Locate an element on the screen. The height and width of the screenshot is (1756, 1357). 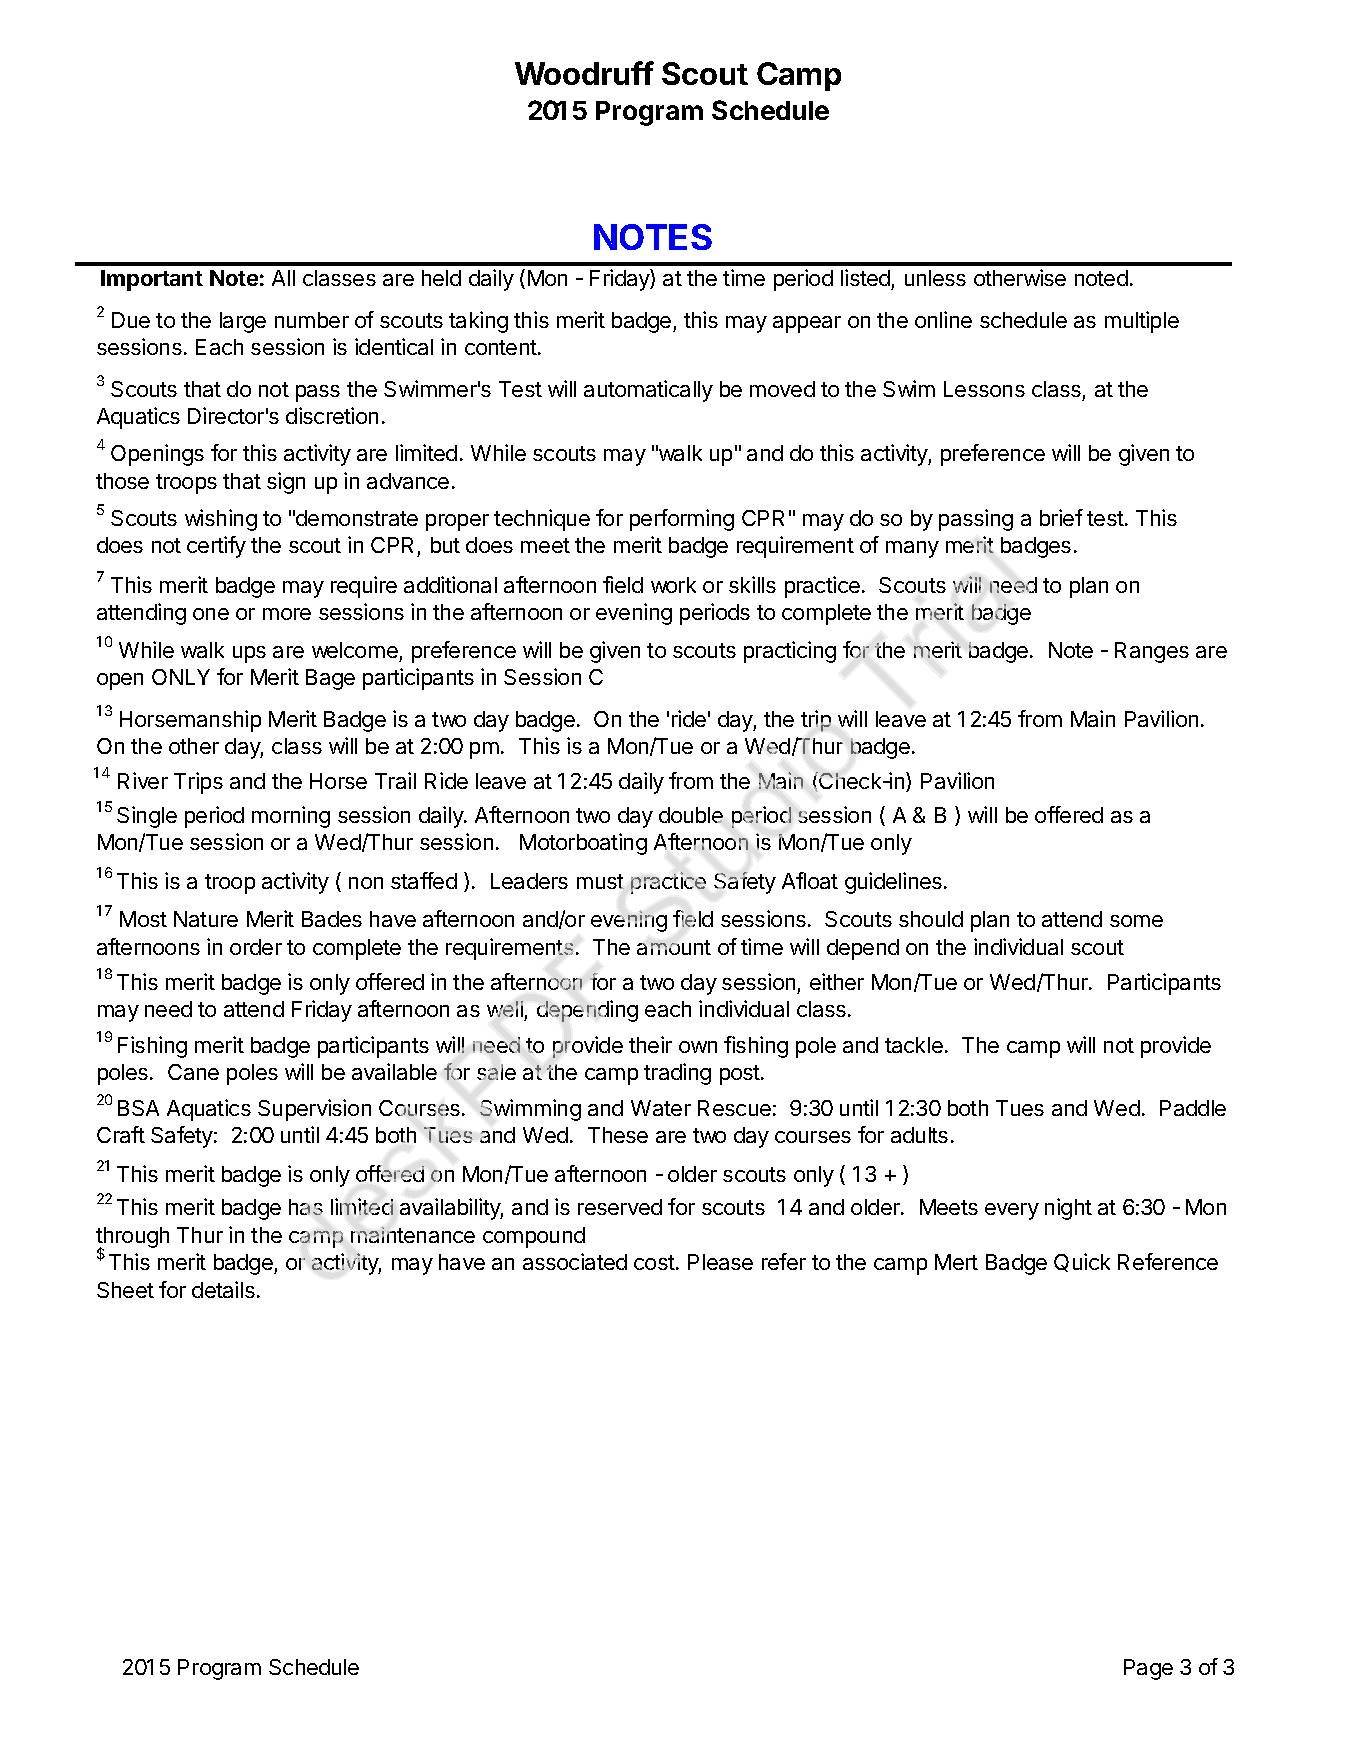
details is located at coordinates (223, 1289).
